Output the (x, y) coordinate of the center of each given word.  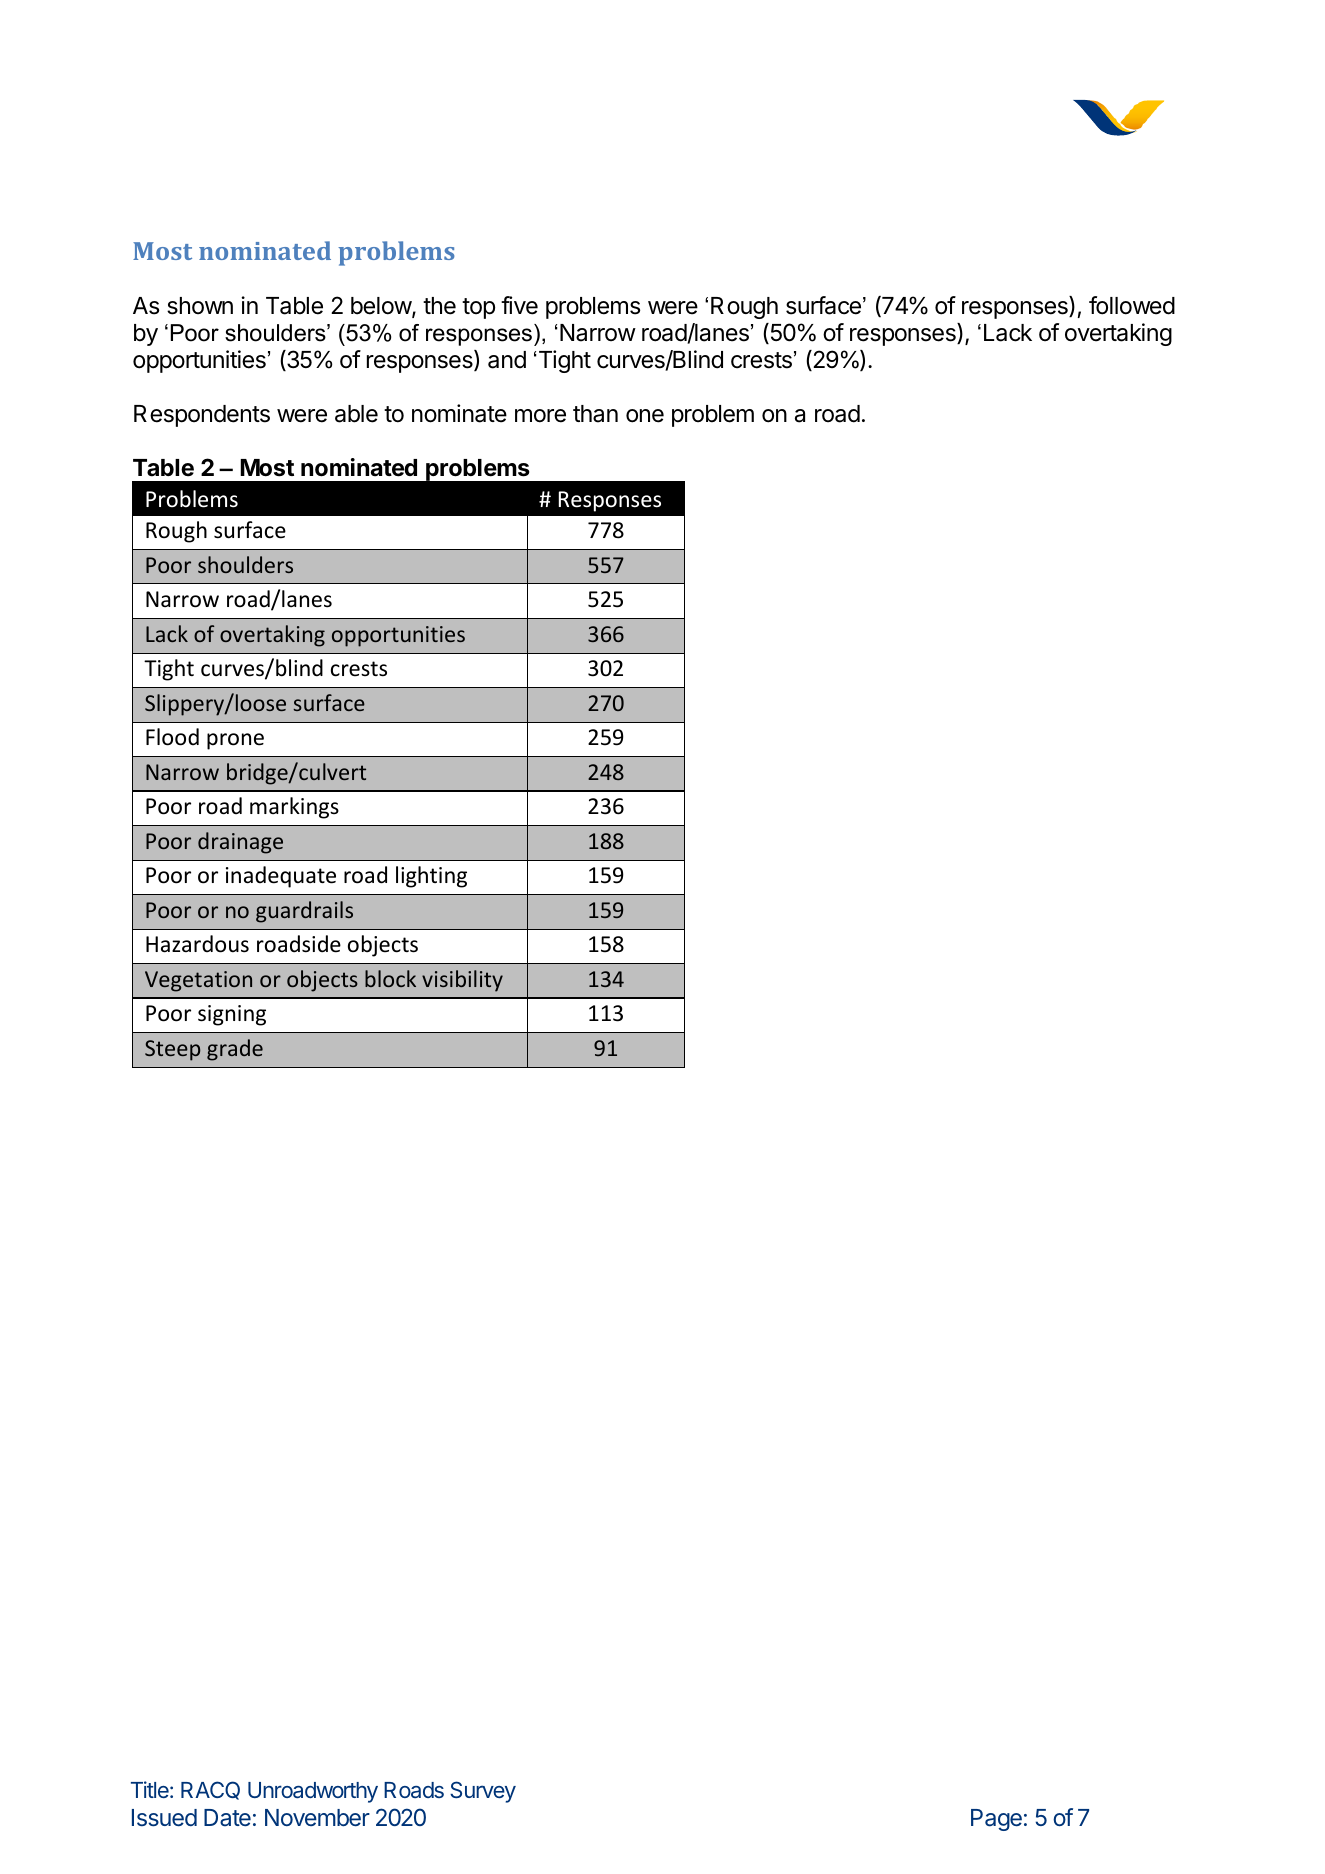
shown (200, 306)
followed (1132, 305)
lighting (431, 877)
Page (996, 1820)
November (317, 1817)
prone (235, 741)
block (390, 978)
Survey (483, 1792)
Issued (164, 1818)
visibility (462, 981)
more (540, 416)
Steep (172, 1050)
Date (227, 1818)
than (595, 414)
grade (235, 1050)
